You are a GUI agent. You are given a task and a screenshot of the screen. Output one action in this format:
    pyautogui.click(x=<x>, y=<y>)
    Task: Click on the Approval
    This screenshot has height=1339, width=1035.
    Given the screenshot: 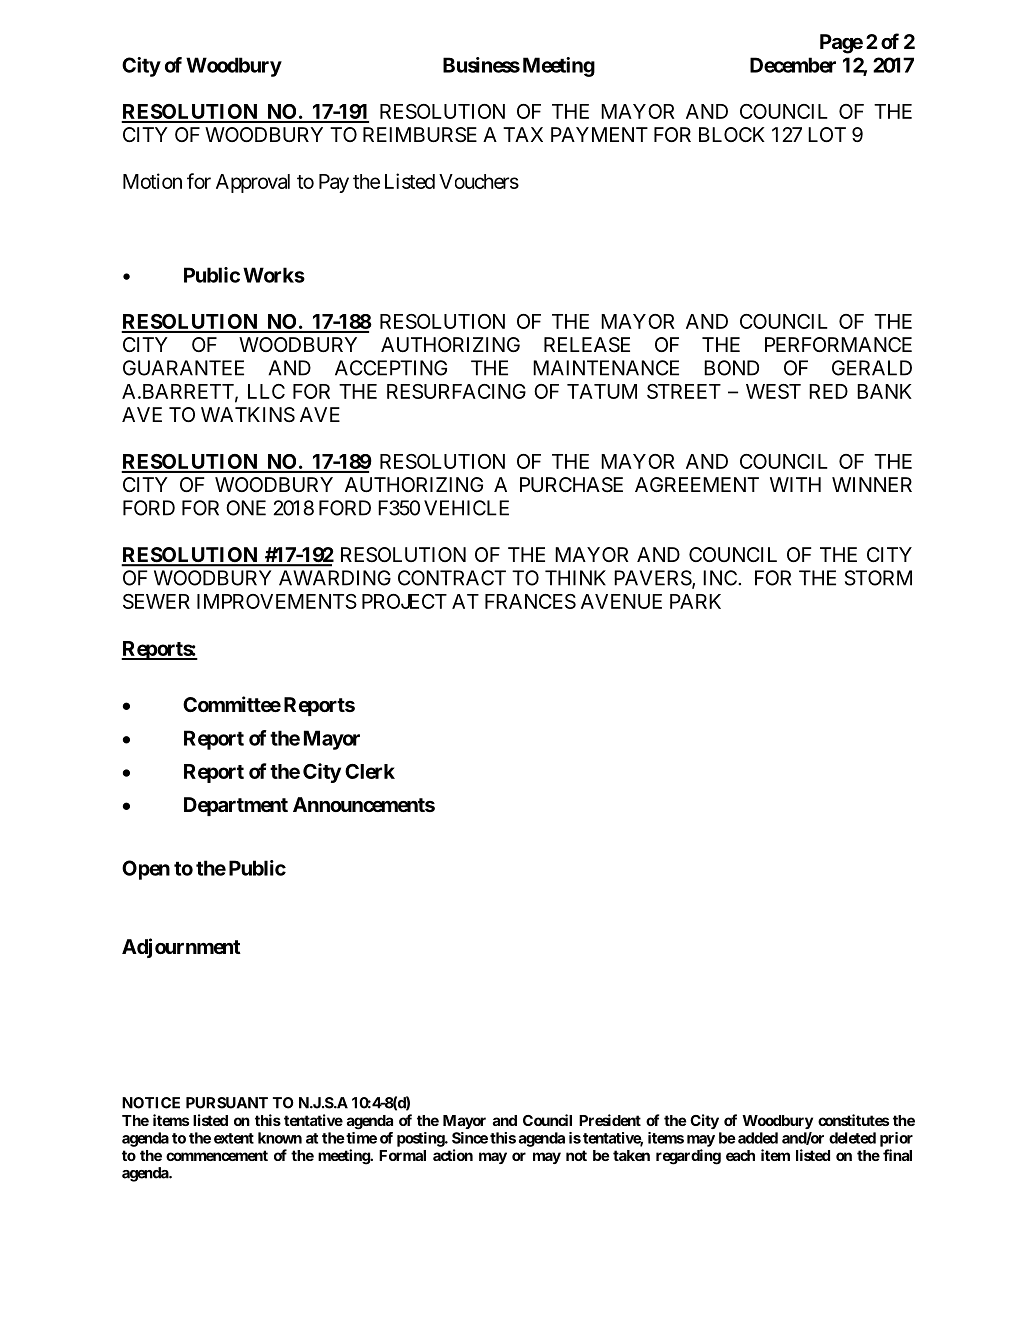 What is the action you would take?
    pyautogui.click(x=253, y=183)
